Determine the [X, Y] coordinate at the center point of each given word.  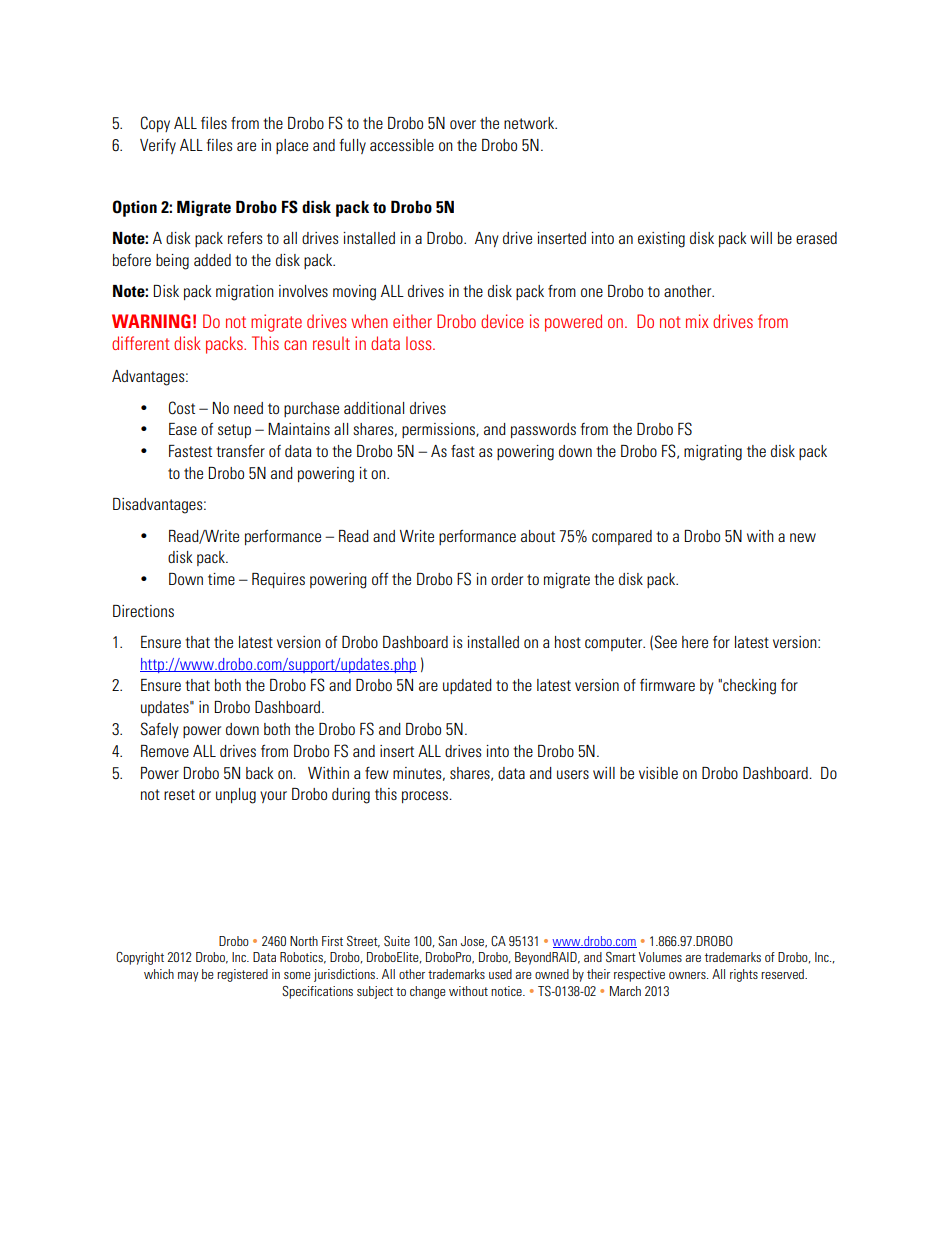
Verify [158, 146]
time [221, 579]
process [426, 797]
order [507, 579]
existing [661, 240]
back [260, 773]
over [463, 124]
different [141, 343]
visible [658, 773]
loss [420, 343]
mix [697, 321]
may [188, 977]
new [803, 537]
